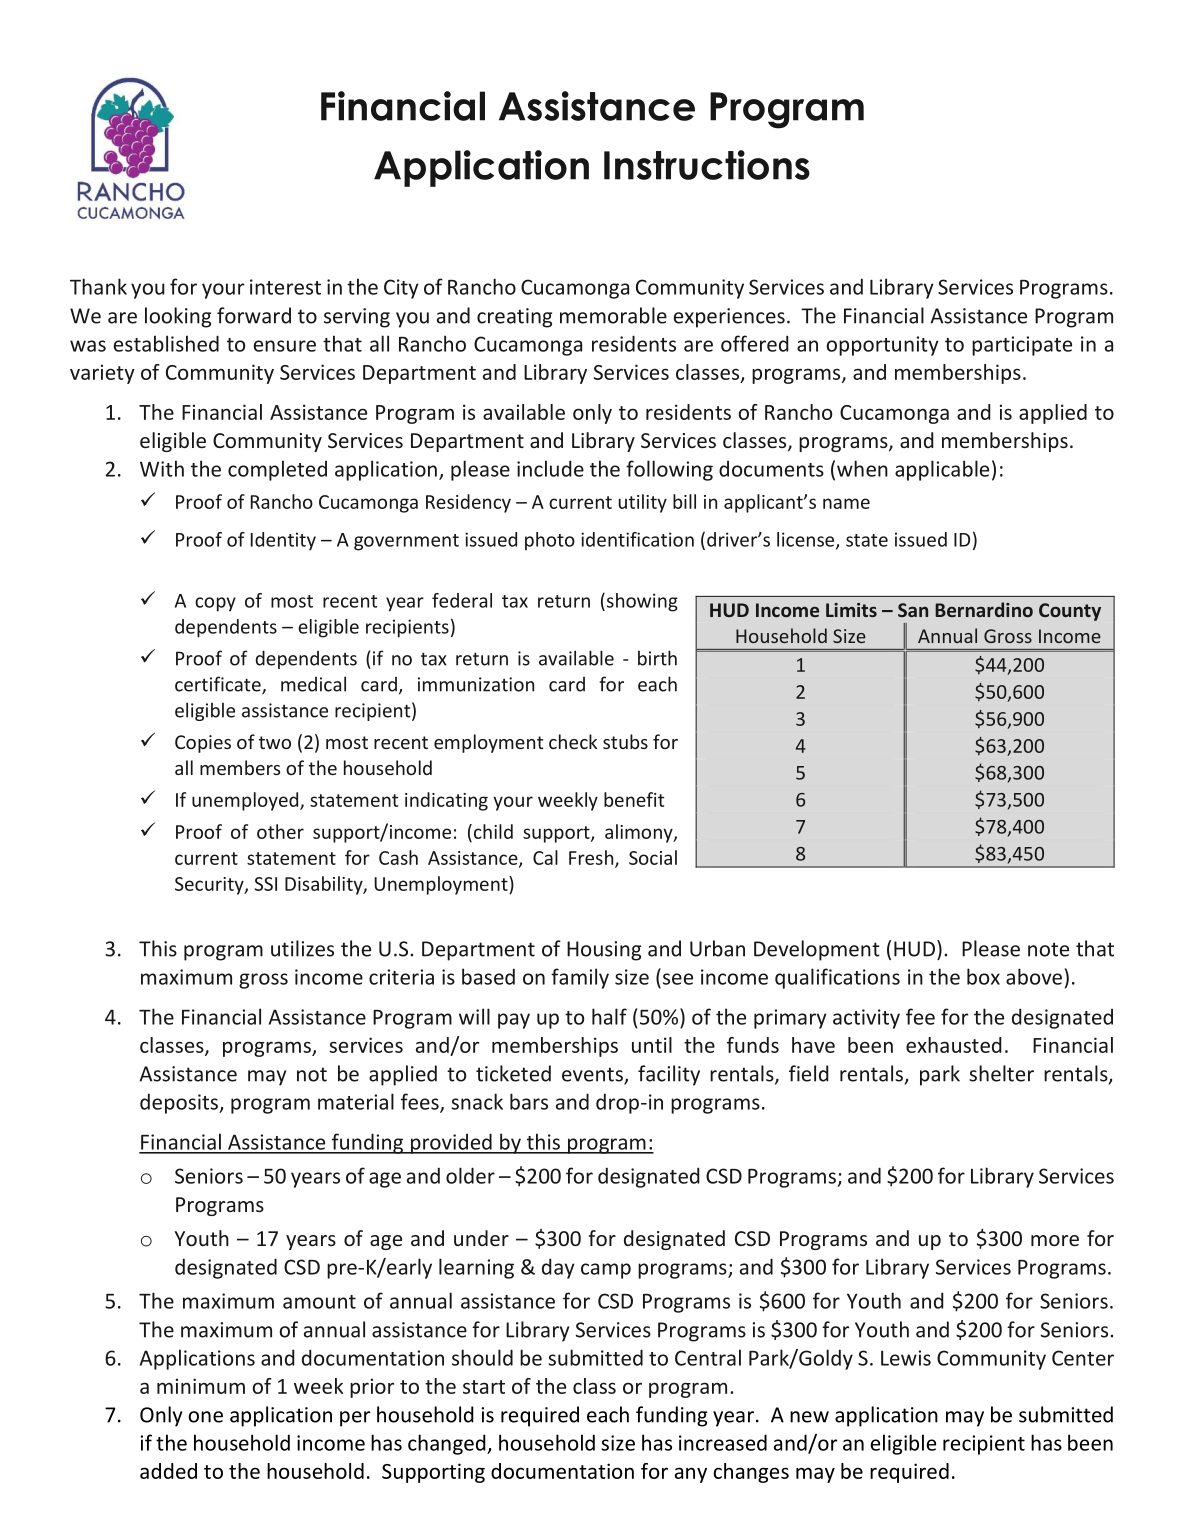 The width and height of the screenshot is (1184, 1533). I want to click on With, so click(162, 468).
